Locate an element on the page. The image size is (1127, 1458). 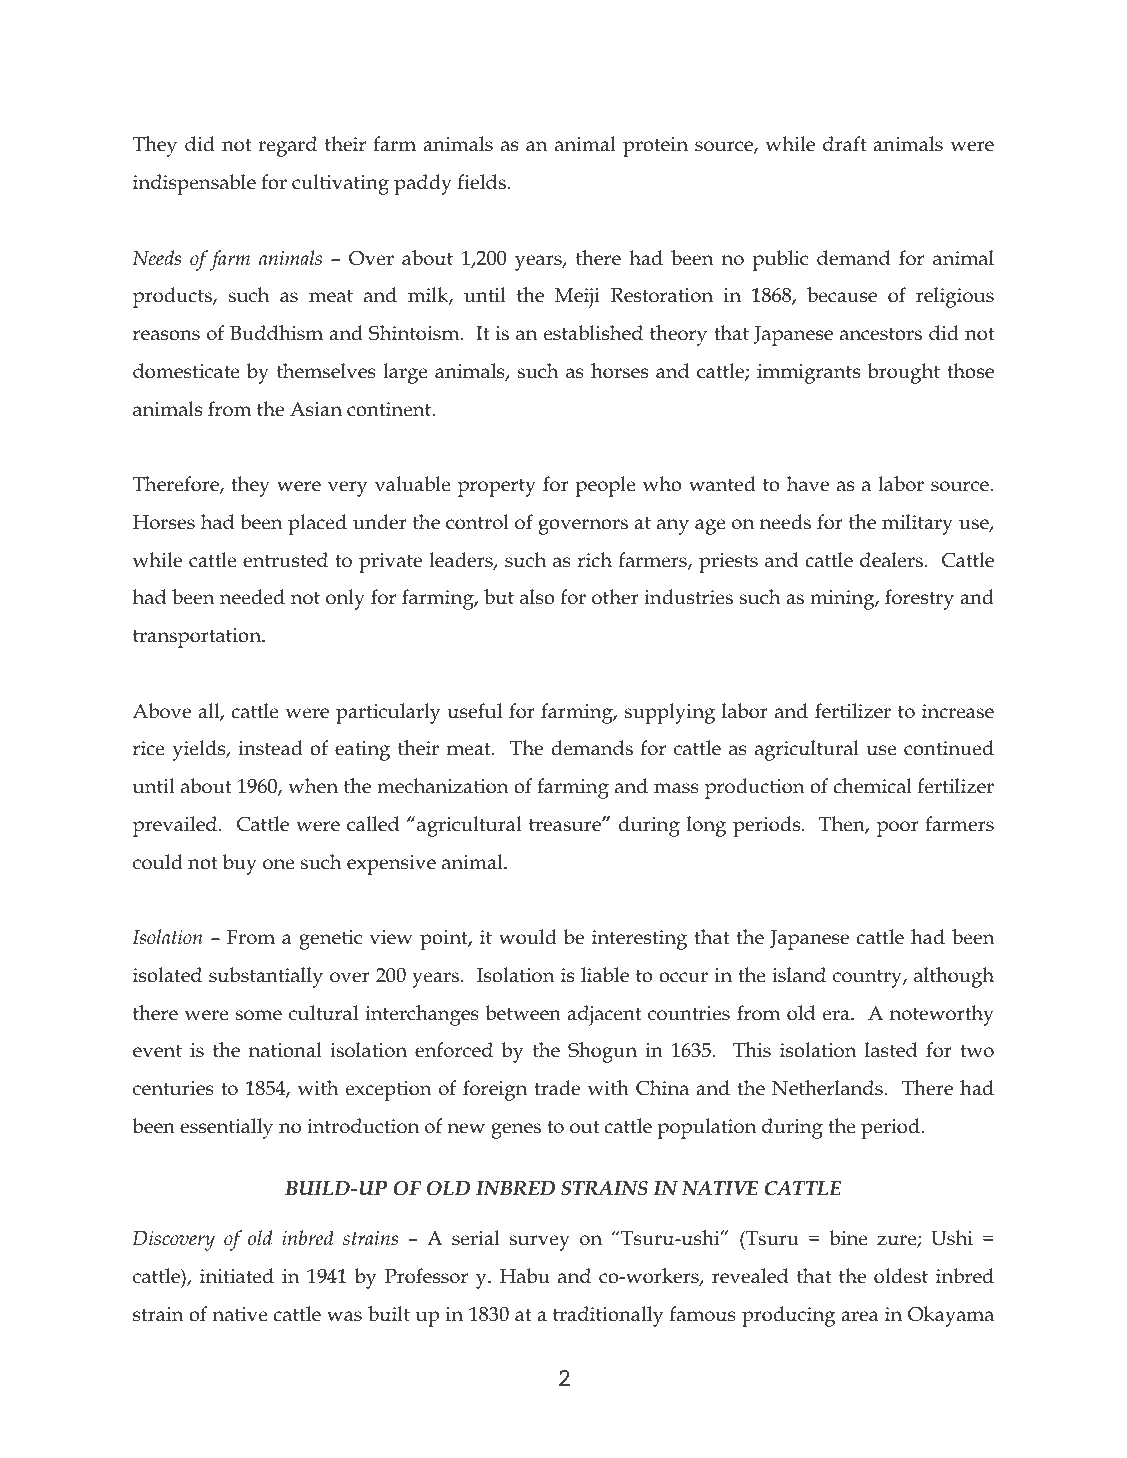
treasure is located at coordinates (566, 825).
